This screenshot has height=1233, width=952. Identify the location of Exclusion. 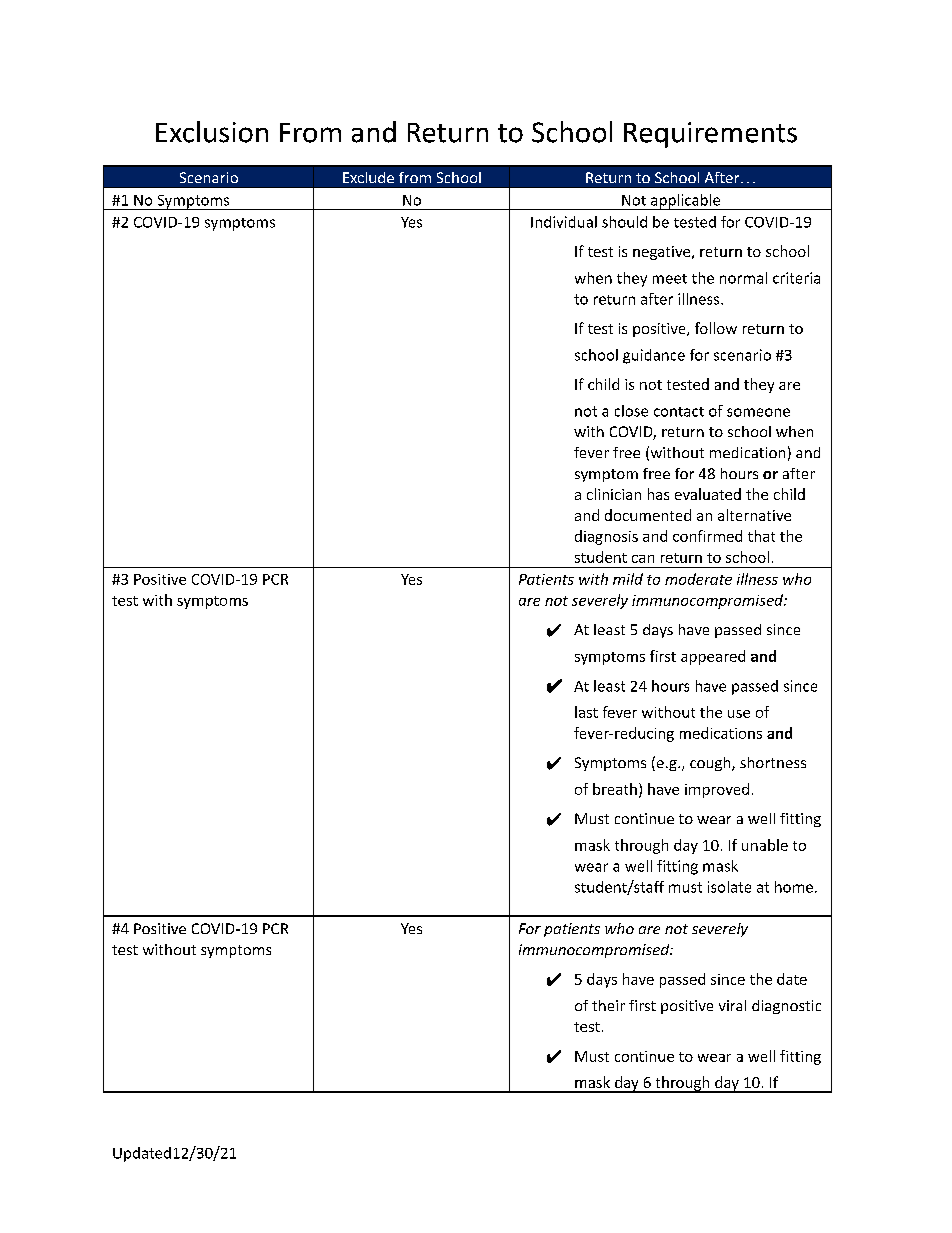
(212, 132).
